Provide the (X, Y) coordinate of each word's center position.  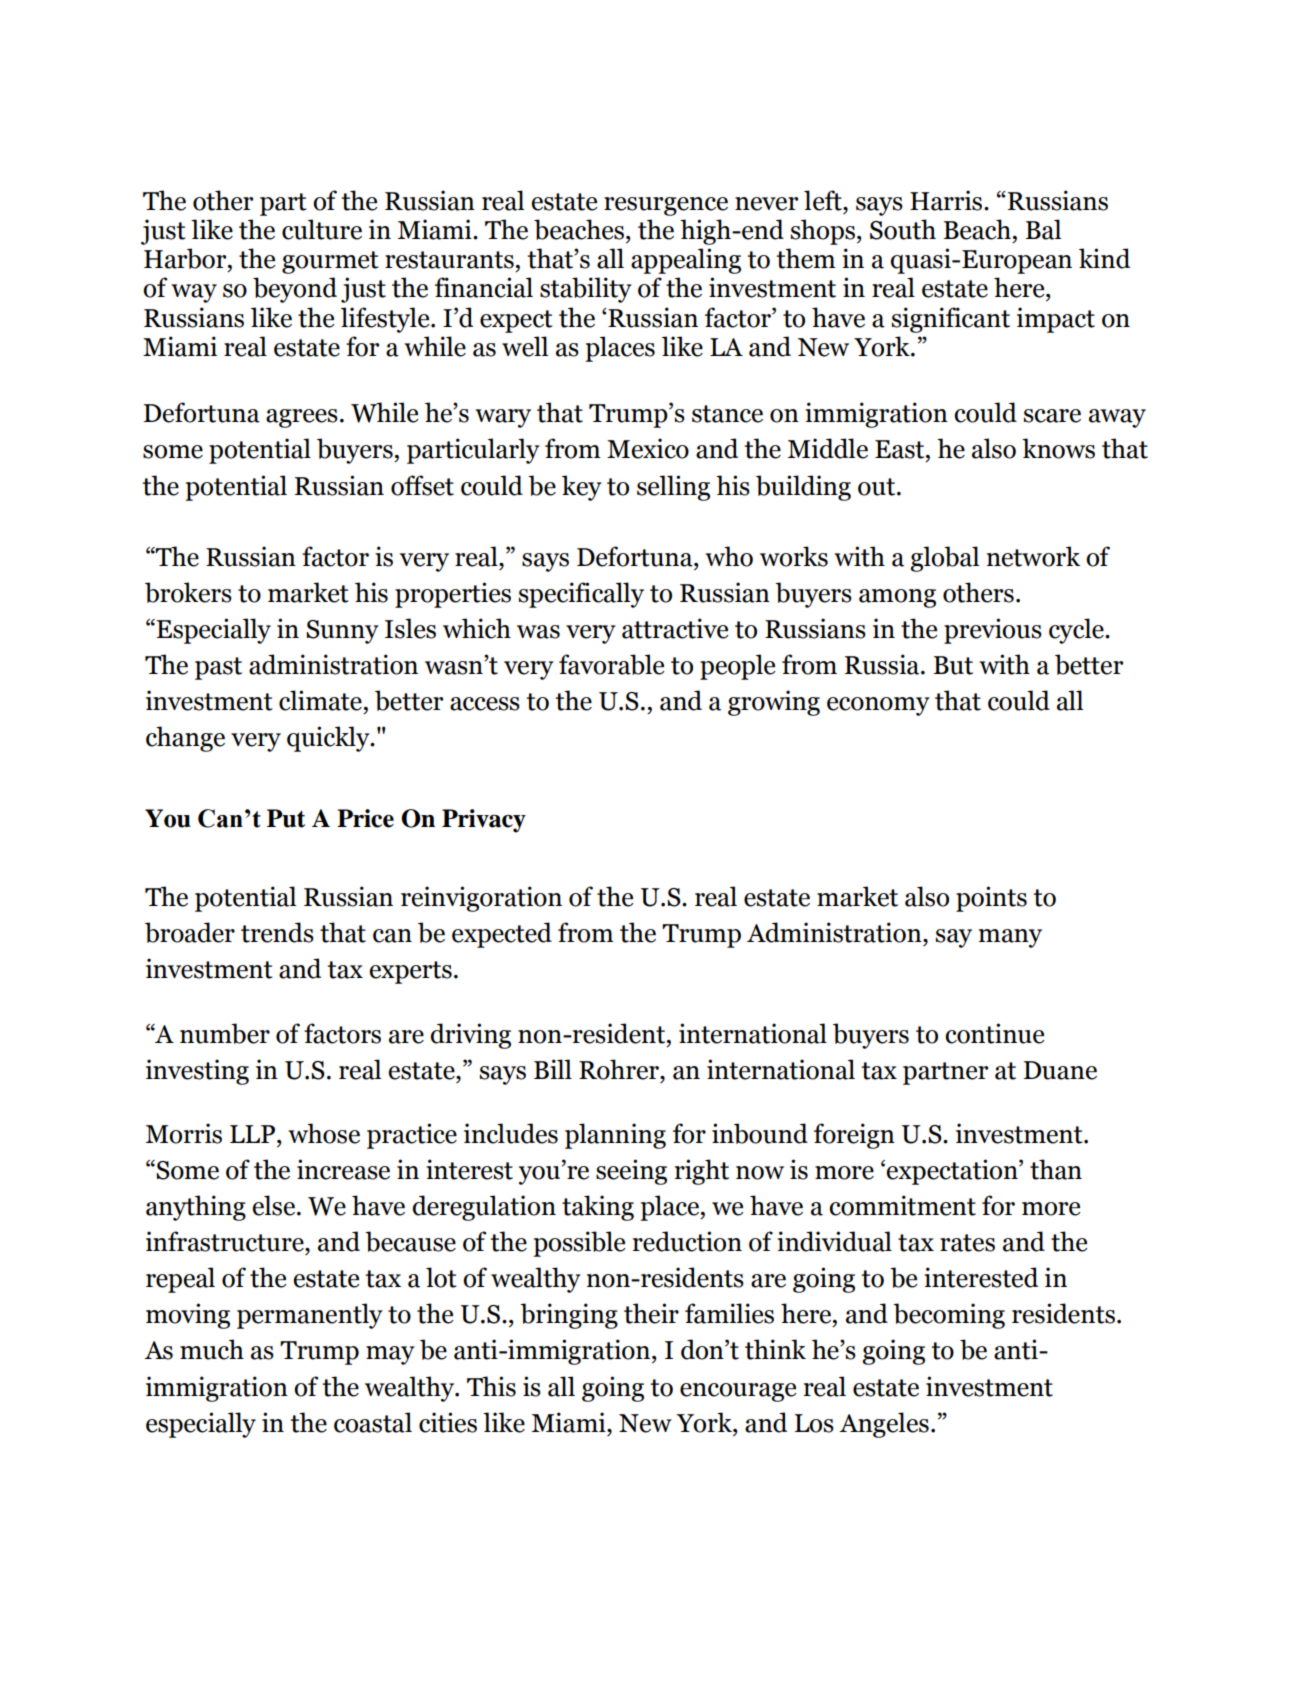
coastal (373, 1422)
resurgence (666, 206)
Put (286, 818)
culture (322, 229)
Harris (947, 200)
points (991, 899)
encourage (738, 1392)
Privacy (484, 821)
